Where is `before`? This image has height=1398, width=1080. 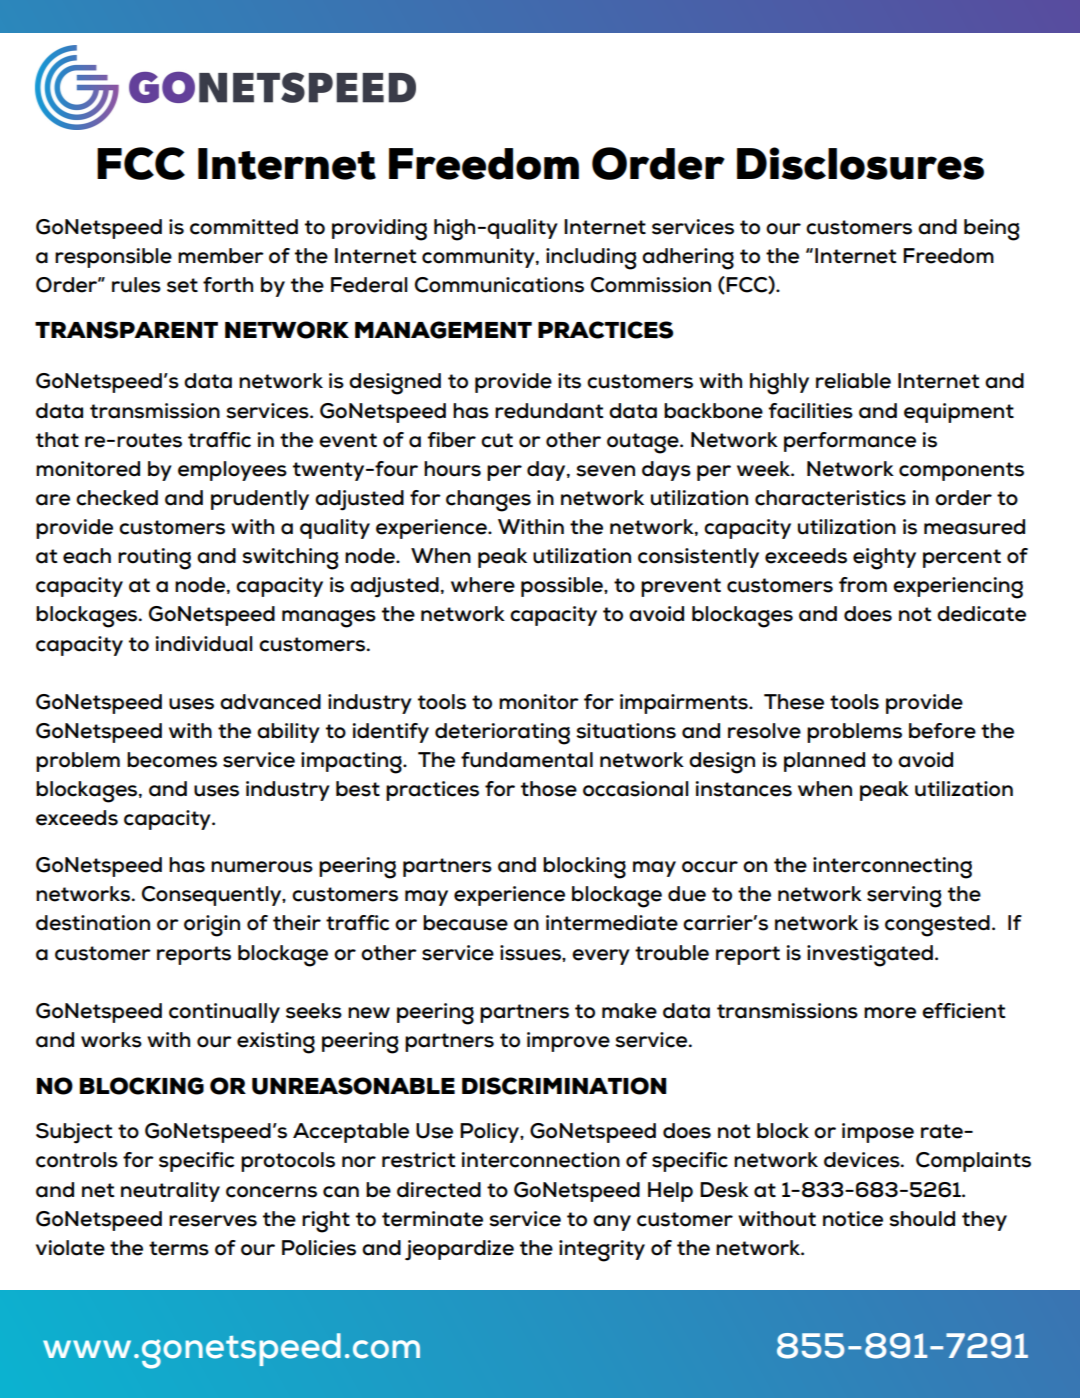 before is located at coordinates (942, 731).
